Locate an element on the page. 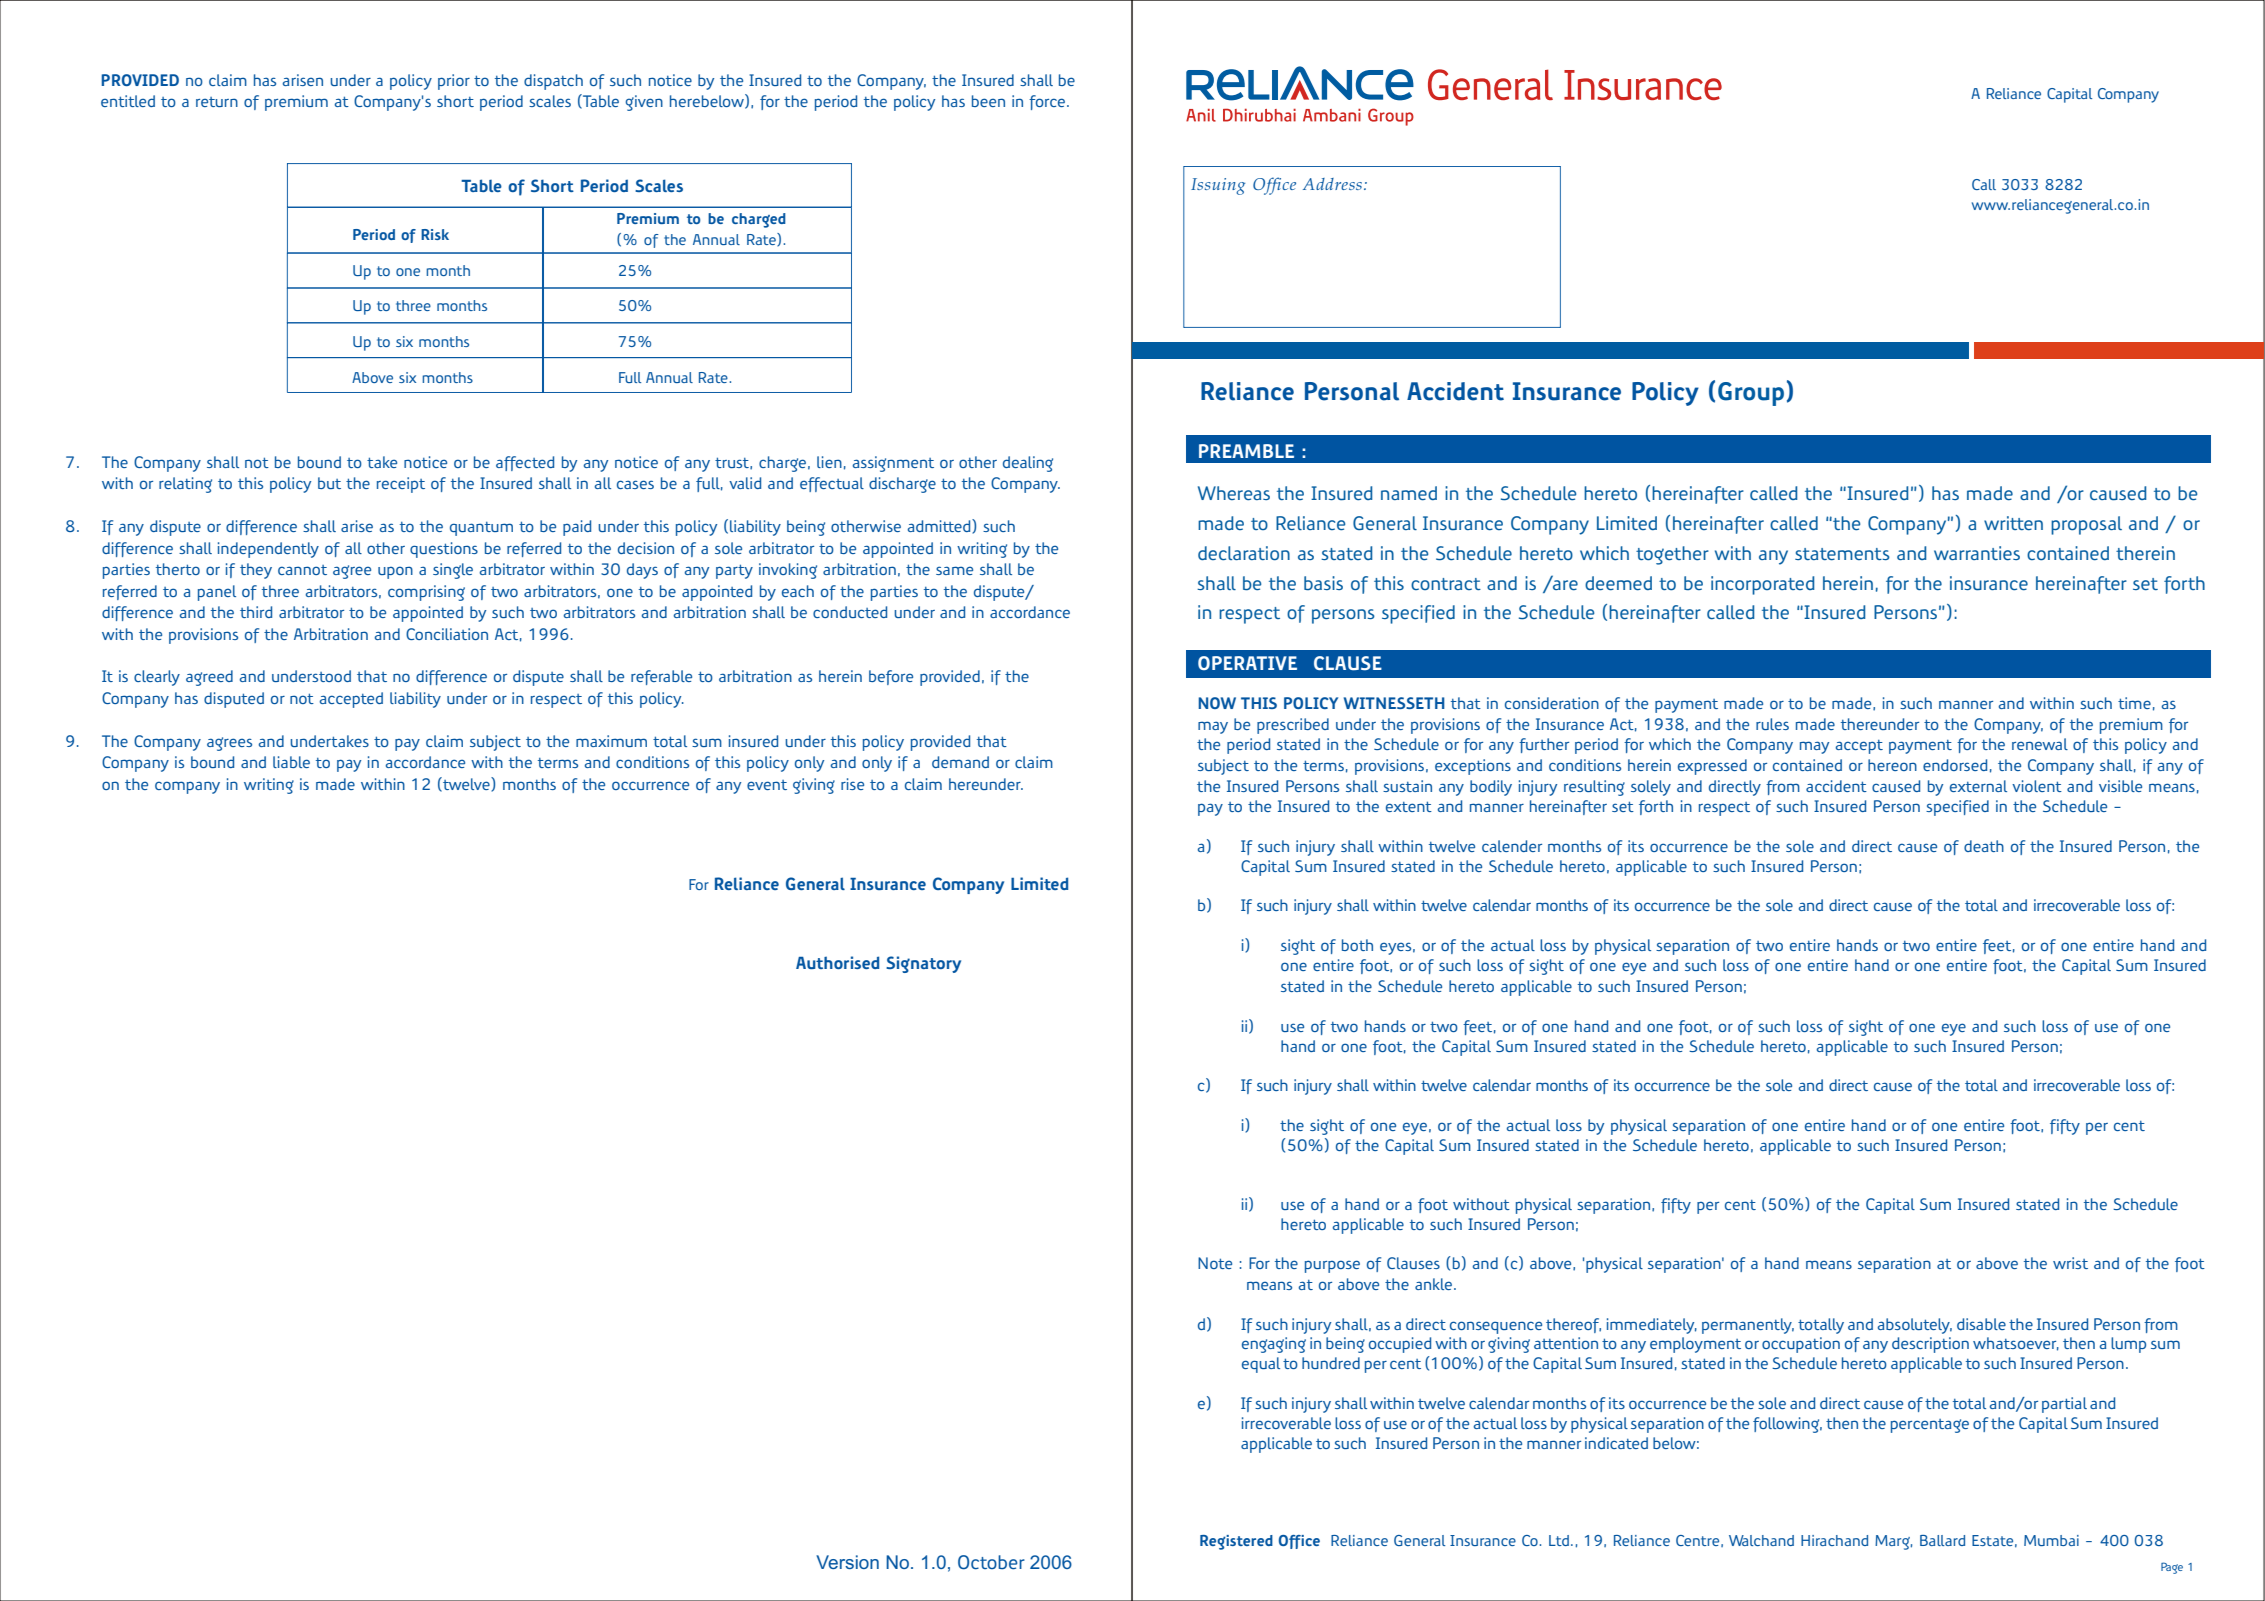 Image resolution: width=2265 pixels, height=1601 pixels. force is located at coordinates (1048, 102).
